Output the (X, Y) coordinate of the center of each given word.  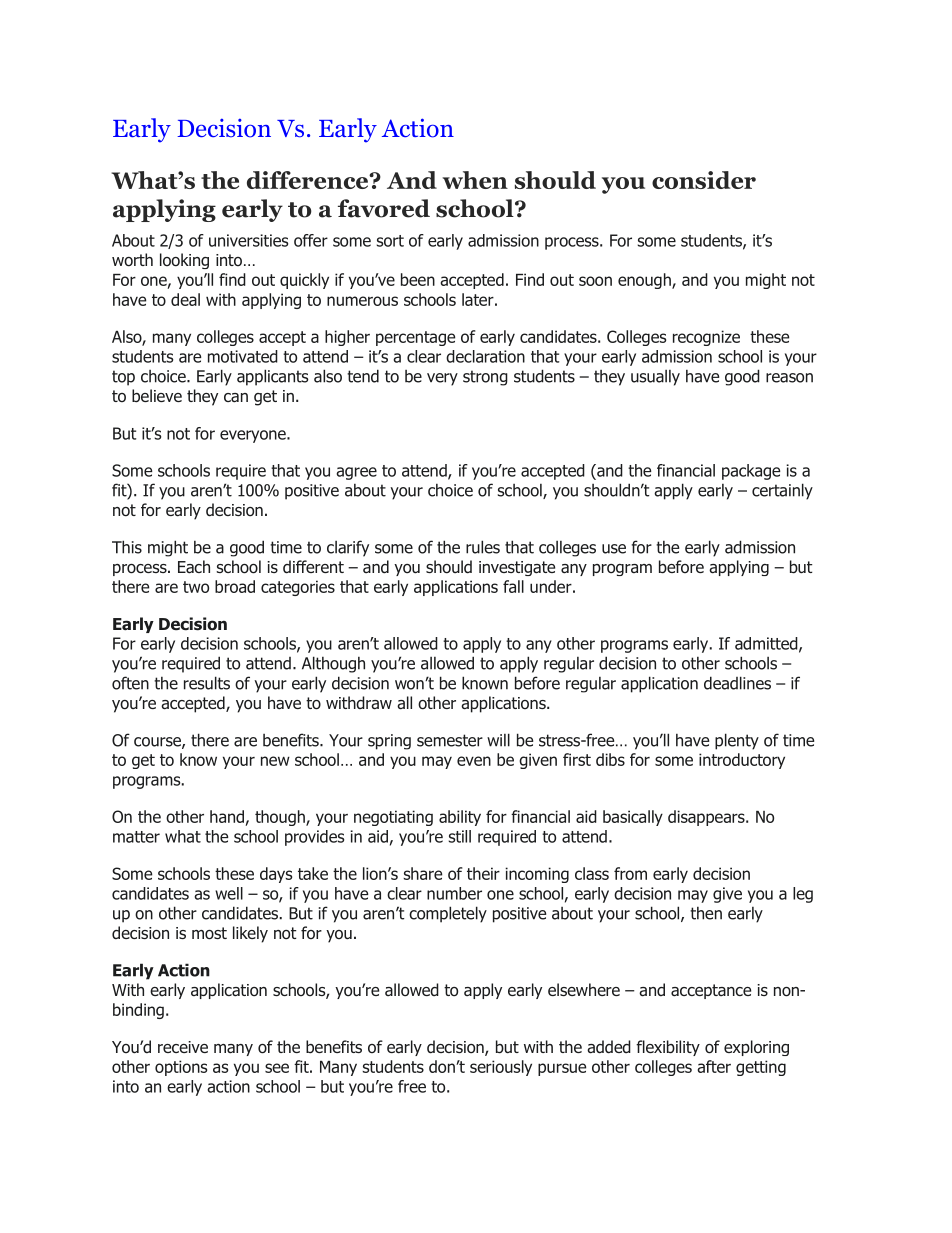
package (751, 472)
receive (183, 1047)
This (127, 547)
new (275, 761)
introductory (742, 761)
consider (704, 180)
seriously (501, 1068)
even (474, 761)
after (714, 1066)
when (475, 180)
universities (248, 240)
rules (483, 547)
